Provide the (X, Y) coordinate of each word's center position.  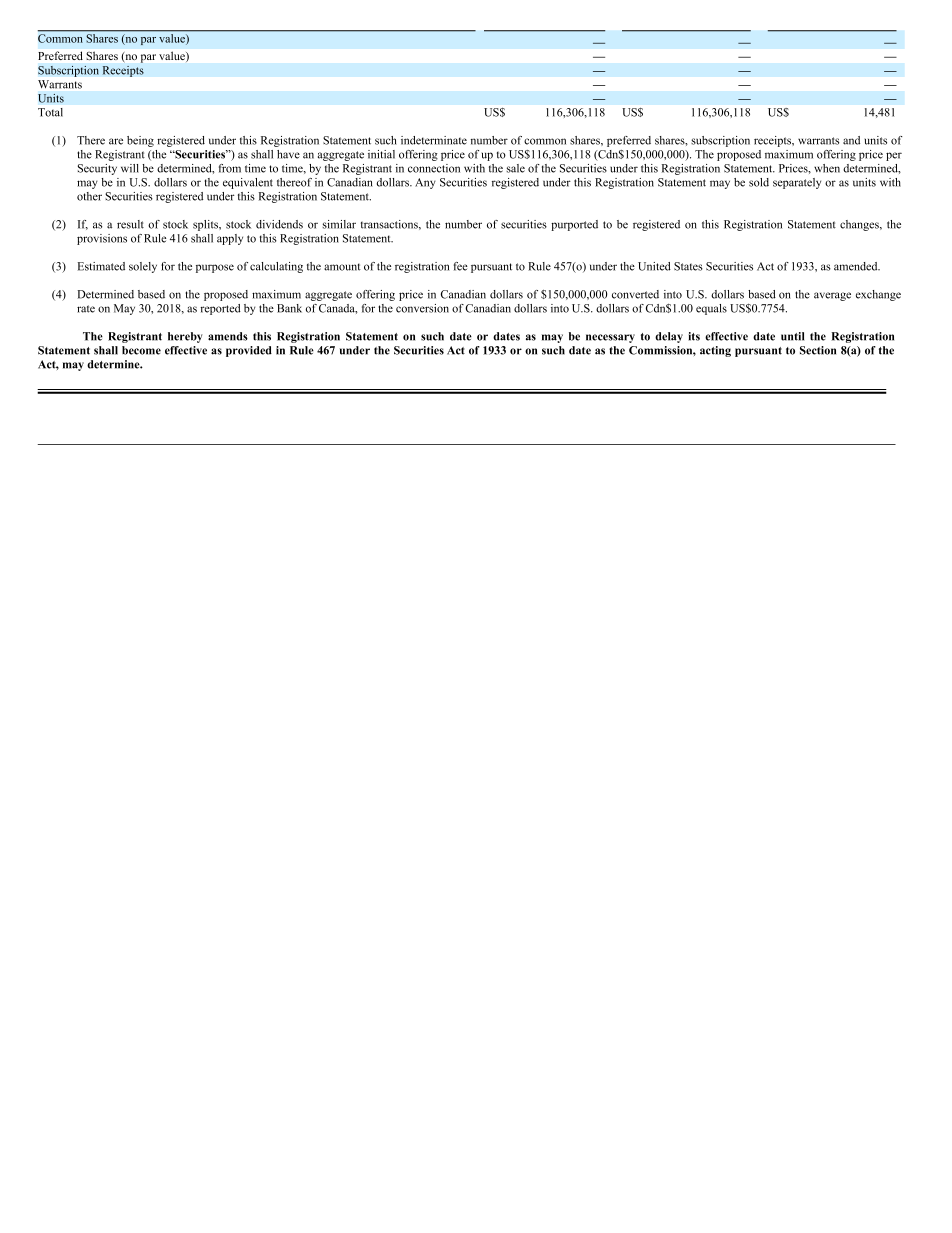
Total (50, 112)
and (851, 140)
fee (461, 266)
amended (857, 266)
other (89, 196)
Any (425, 183)
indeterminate (434, 140)
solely (143, 267)
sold (759, 182)
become (141, 350)
